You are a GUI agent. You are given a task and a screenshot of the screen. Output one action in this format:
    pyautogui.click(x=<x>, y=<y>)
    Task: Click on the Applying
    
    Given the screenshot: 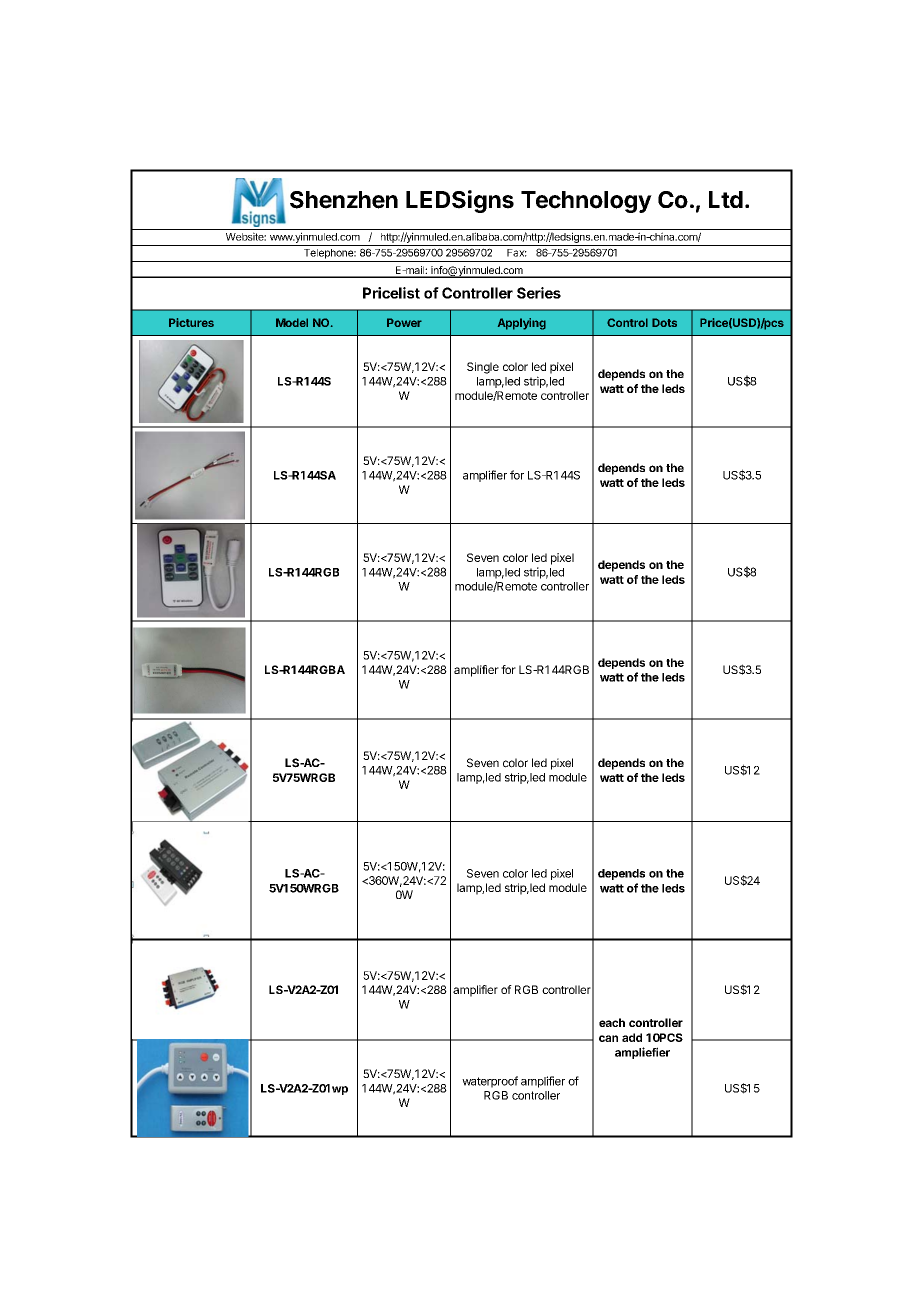 What is the action you would take?
    pyautogui.click(x=522, y=324)
